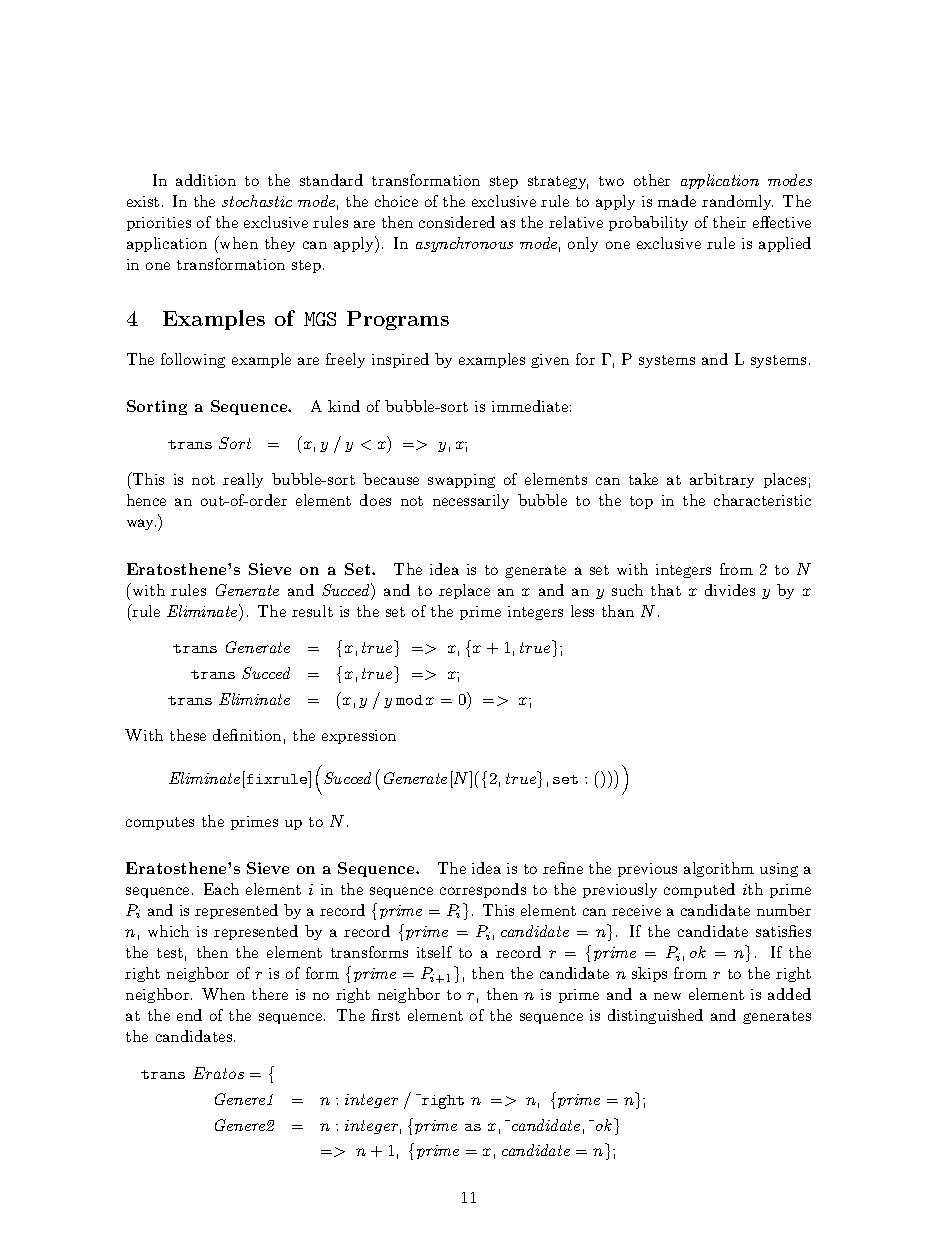  Describe the element at coordinates (312, 611) in the image. I see `result` at that location.
